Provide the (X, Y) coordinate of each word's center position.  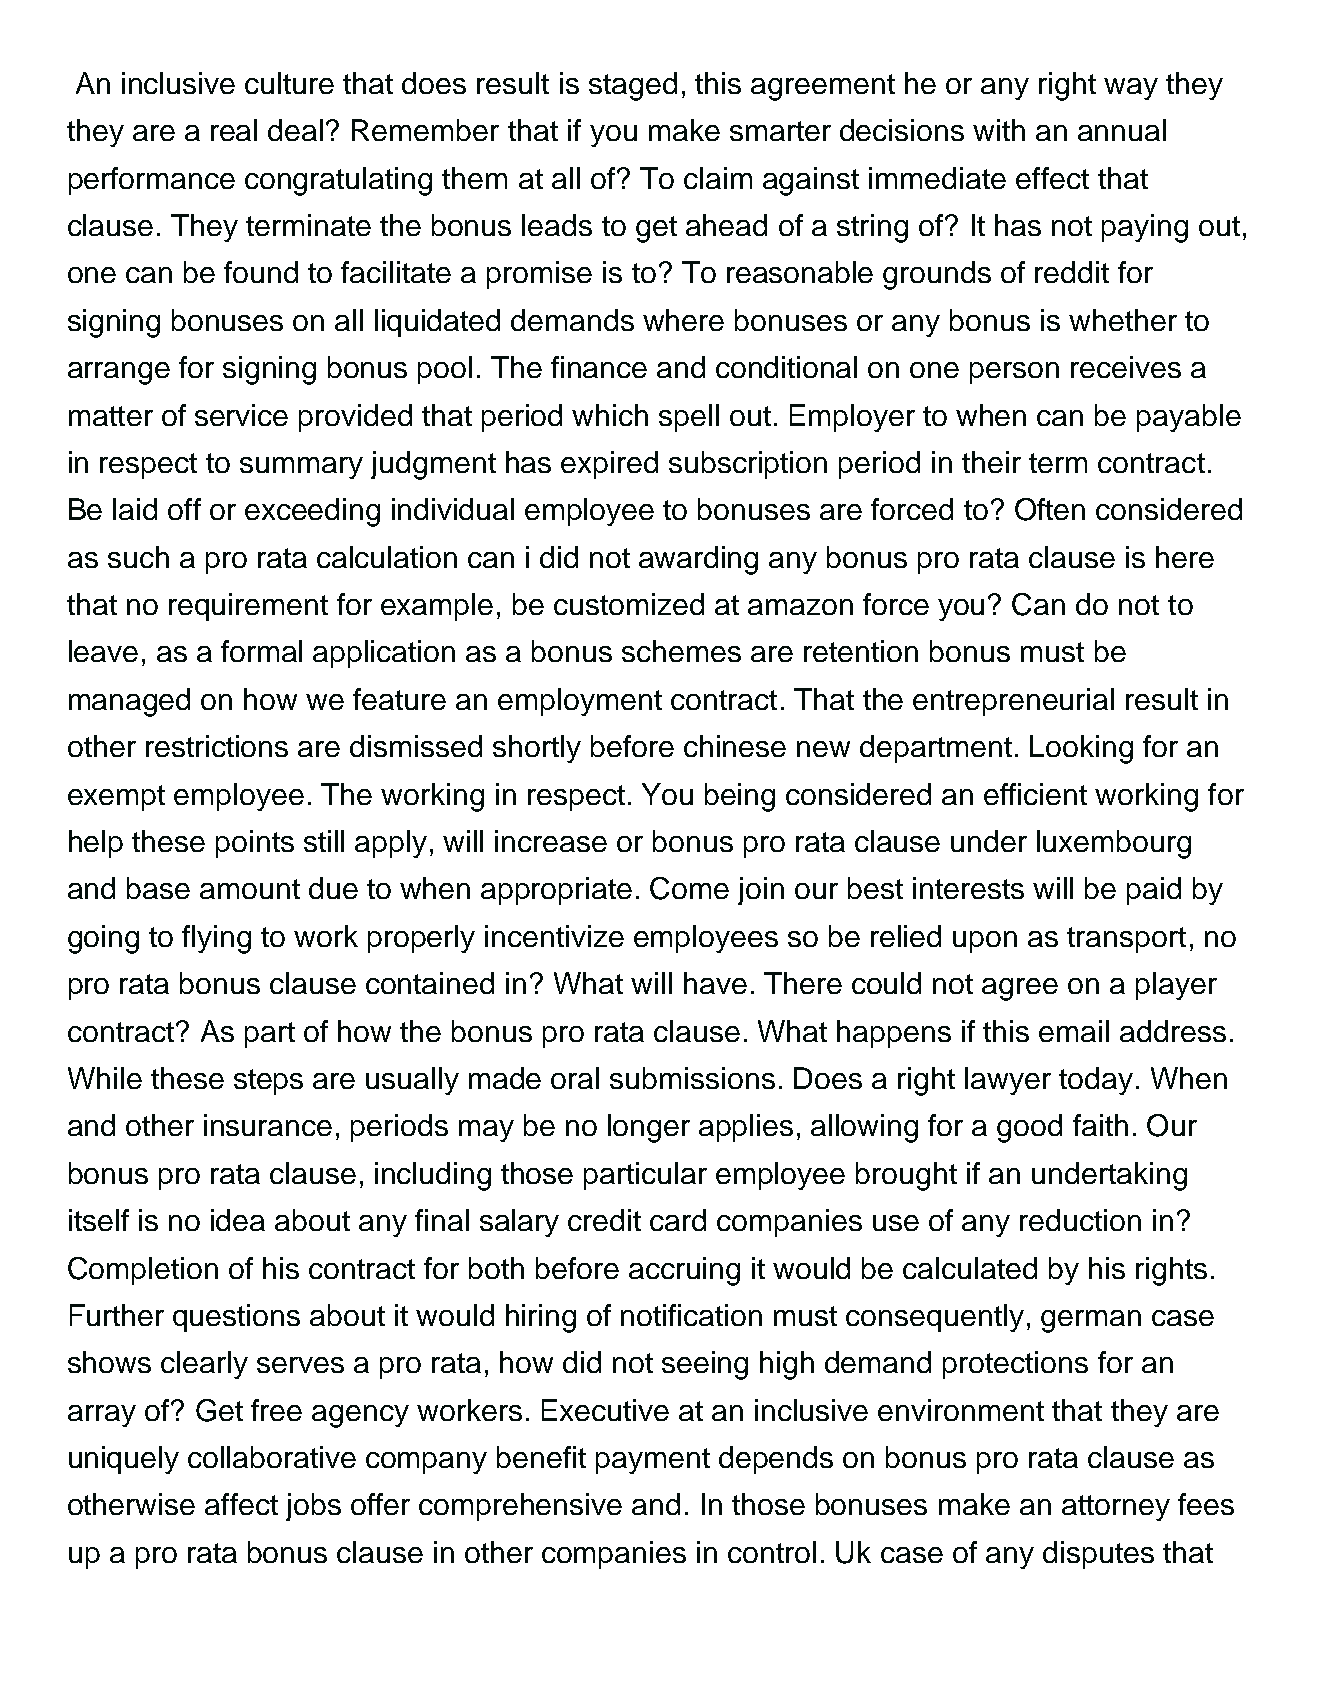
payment (653, 1461)
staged (633, 86)
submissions (692, 1078)
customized (629, 604)
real (234, 130)
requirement (248, 607)
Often (1050, 509)
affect (241, 1504)
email (1074, 1031)
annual (1122, 130)
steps (268, 1082)
